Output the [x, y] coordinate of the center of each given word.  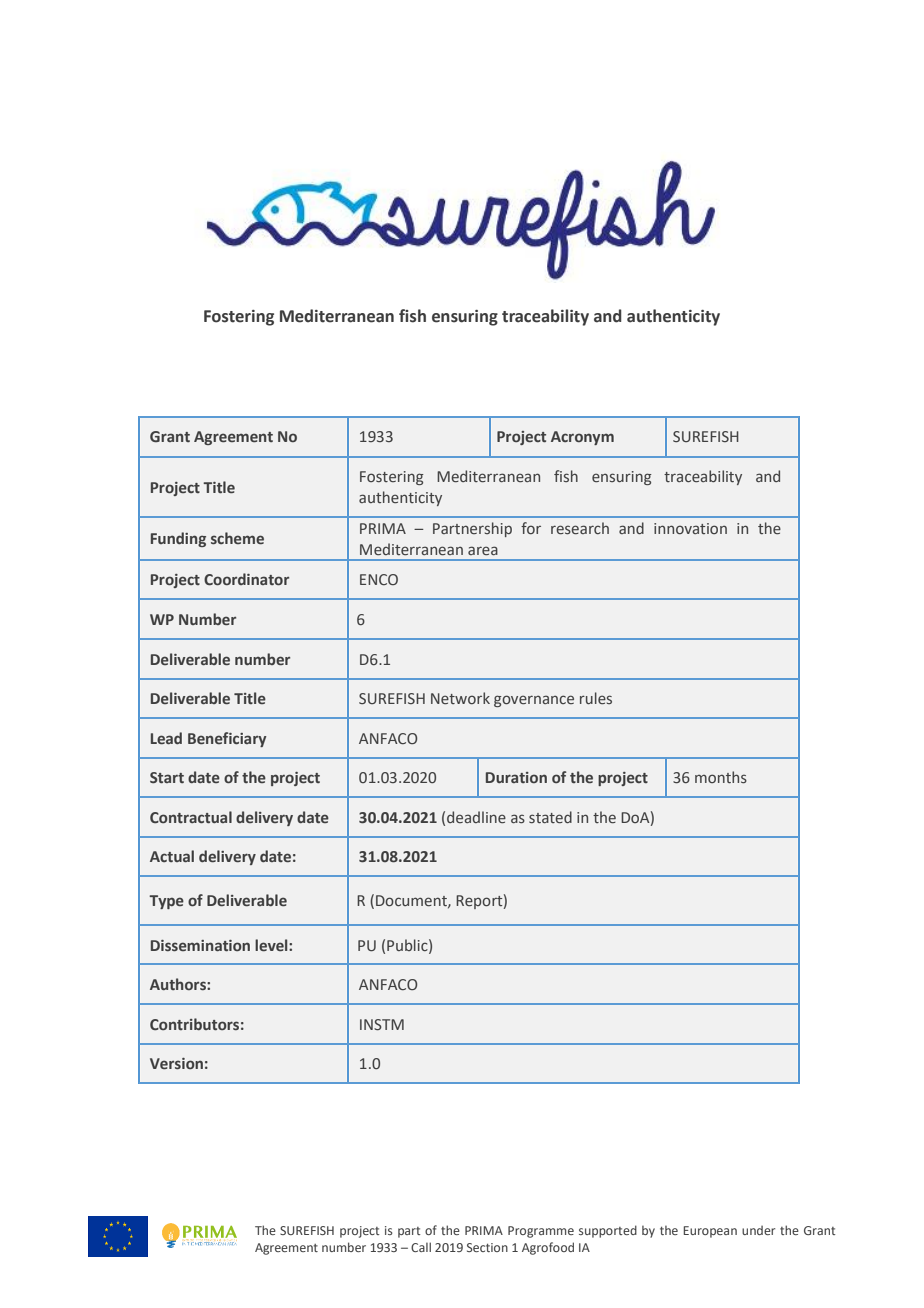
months [721, 777]
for [531, 528]
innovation [690, 528]
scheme [237, 538]
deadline [476, 817]
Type [166, 902]
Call [421, 1247]
